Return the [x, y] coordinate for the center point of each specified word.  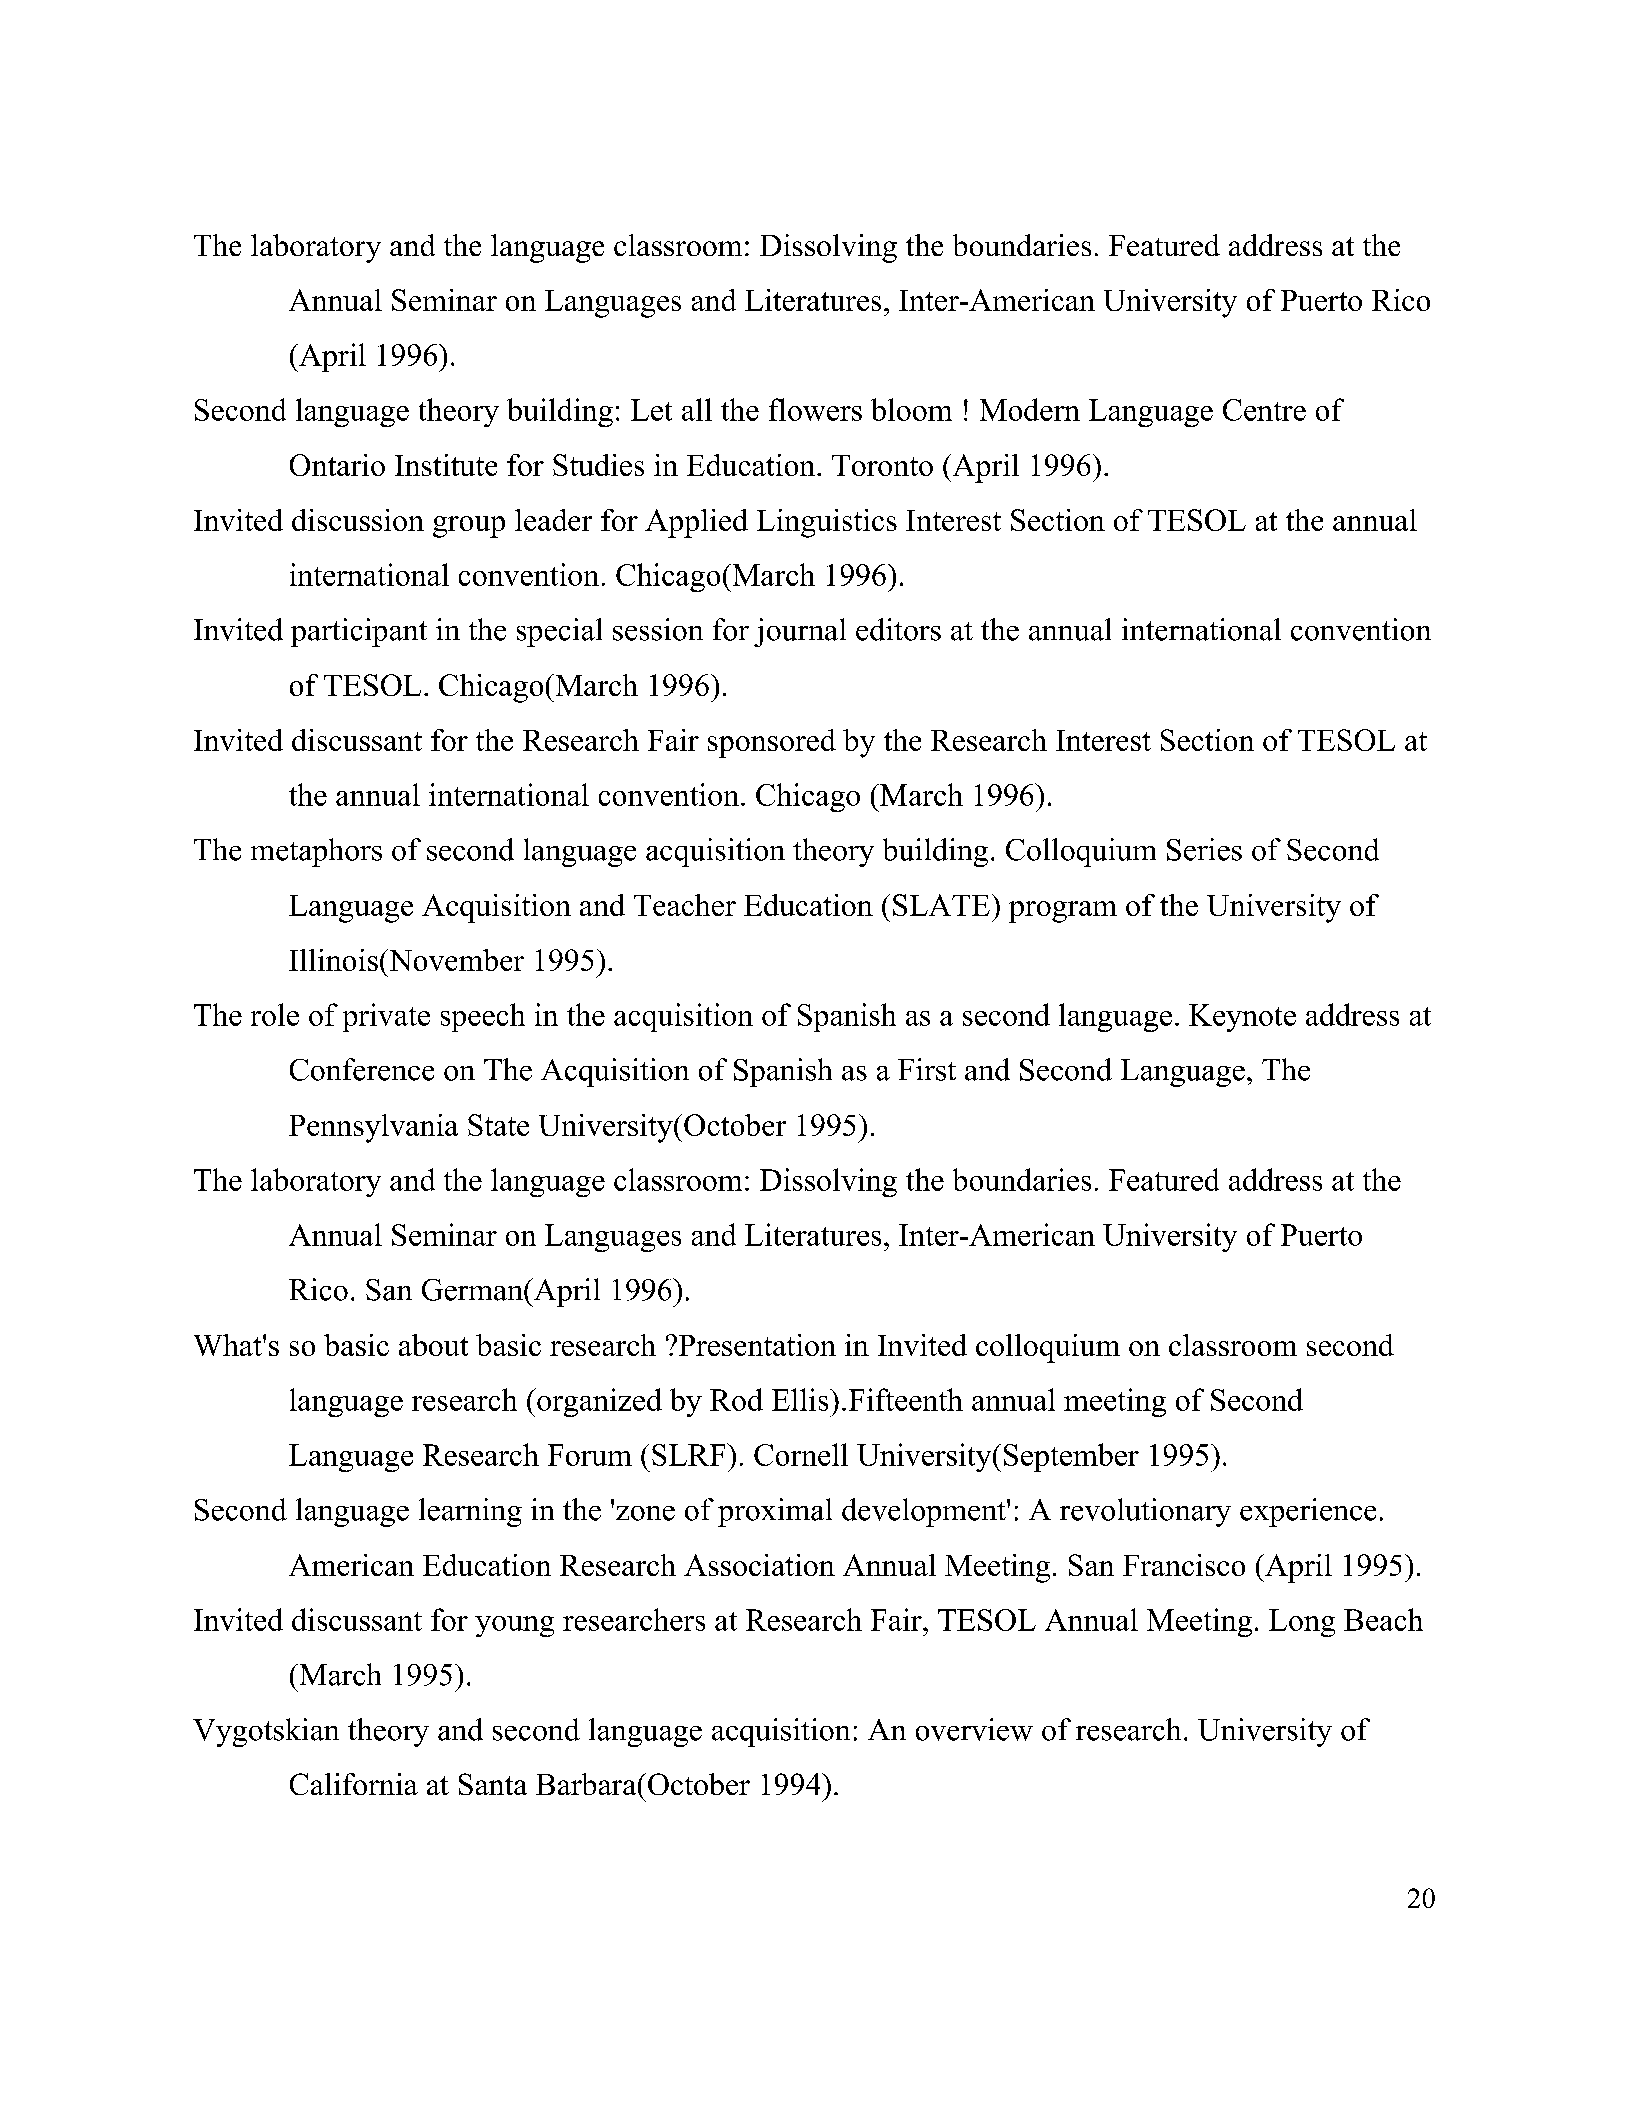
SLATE [941, 905]
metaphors [316, 852]
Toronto [882, 465]
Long [1302, 1623]
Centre [1264, 410]
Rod [736, 1399]
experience [1308, 1512]
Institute [446, 465]
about [433, 1345]
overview [974, 1729]
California [354, 1784]
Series [1204, 849]
